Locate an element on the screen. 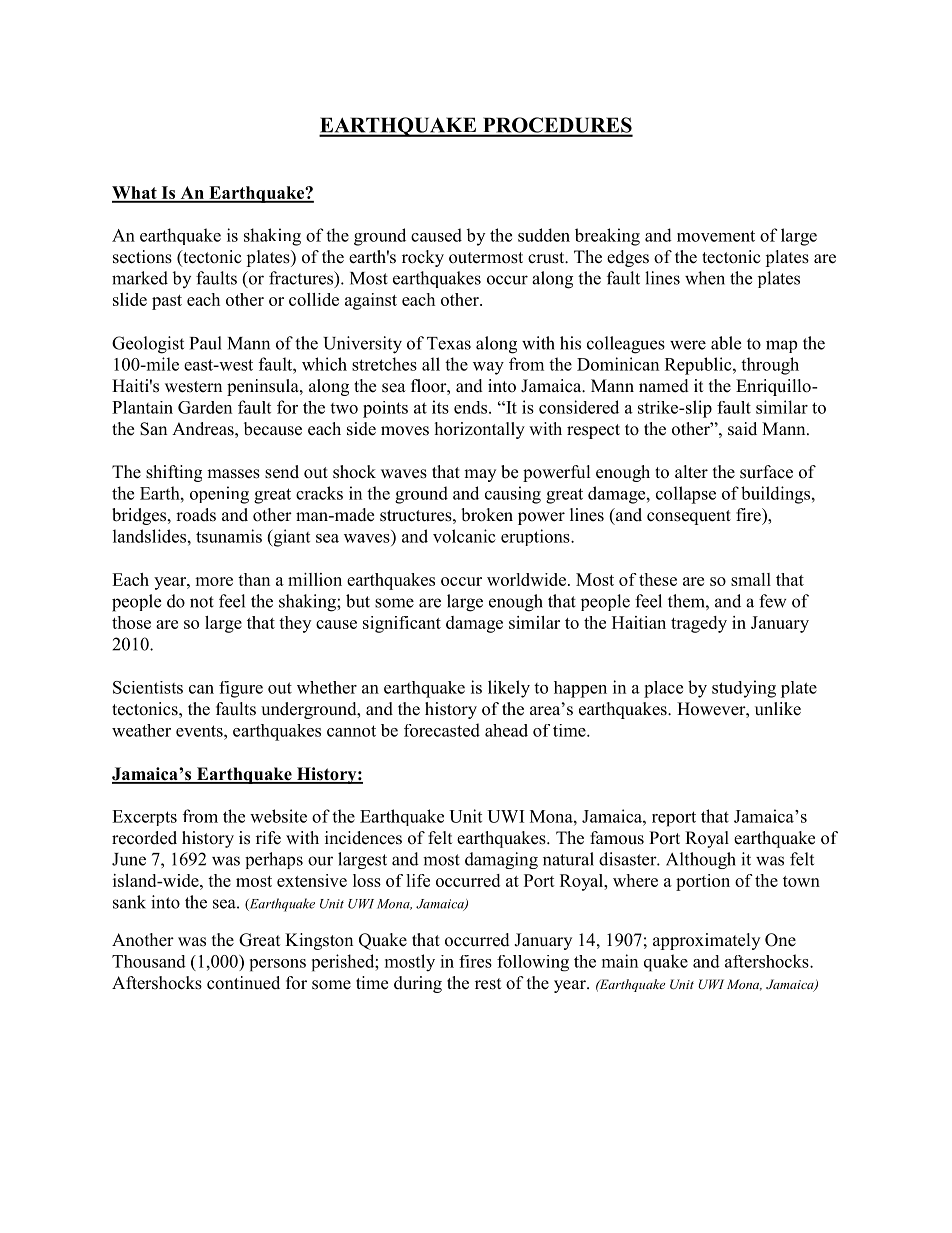  masses is located at coordinates (233, 474).
